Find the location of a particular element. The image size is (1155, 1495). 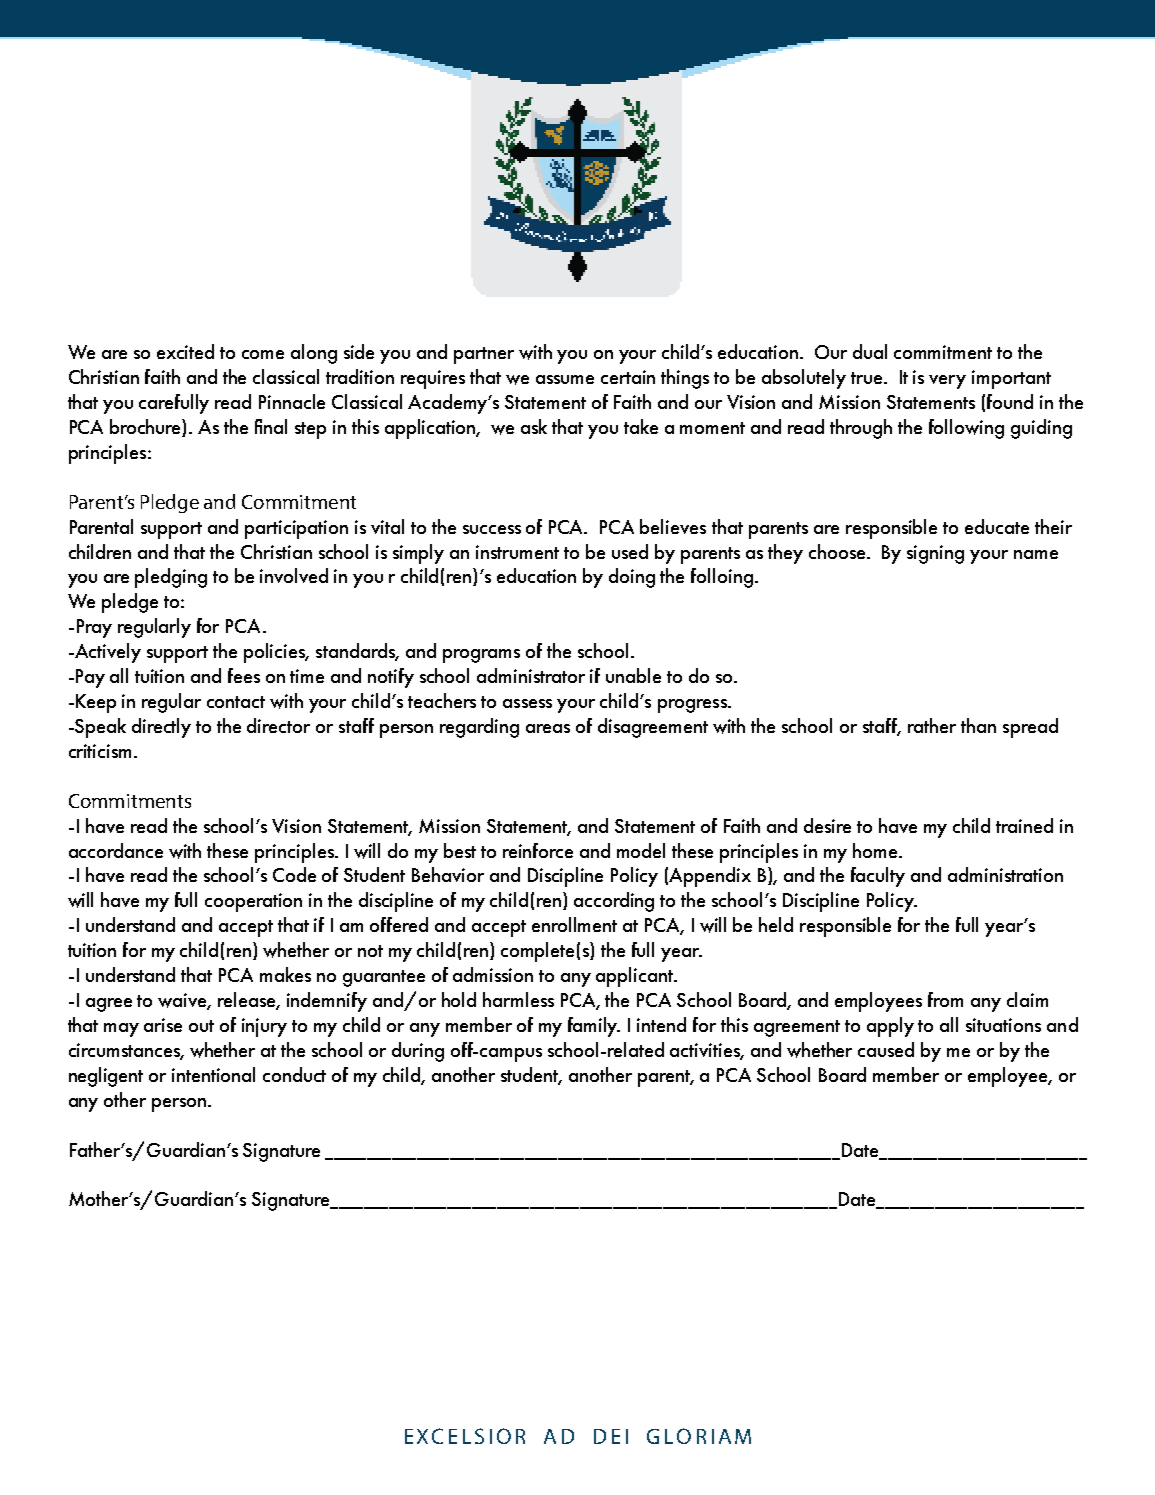

assume is located at coordinates (565, 379).
